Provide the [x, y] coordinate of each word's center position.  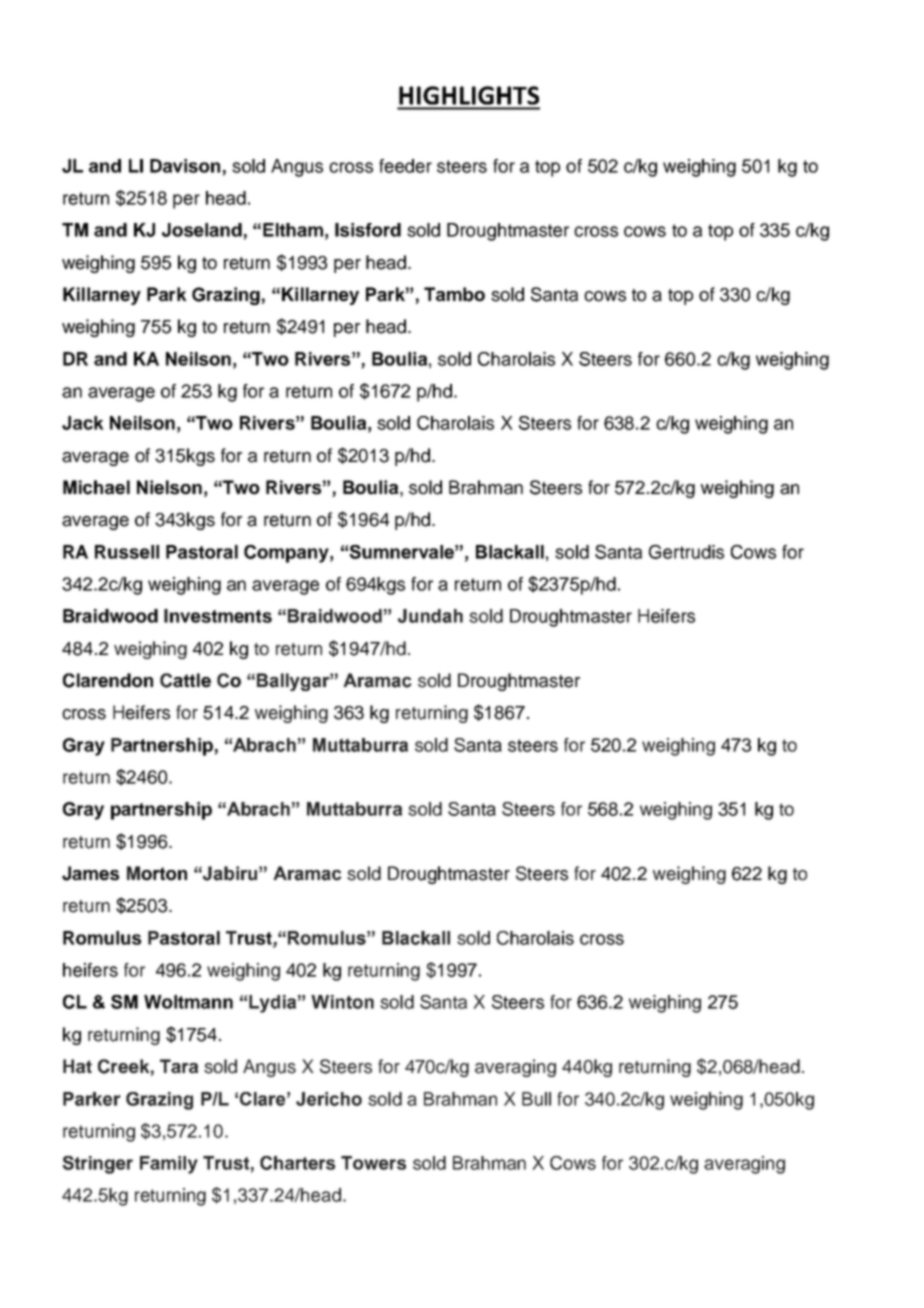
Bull [536, 1099]
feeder [405, 166]
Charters [297, 1163]
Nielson [169, 487]
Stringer [97, 1165]
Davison [185, 166]
